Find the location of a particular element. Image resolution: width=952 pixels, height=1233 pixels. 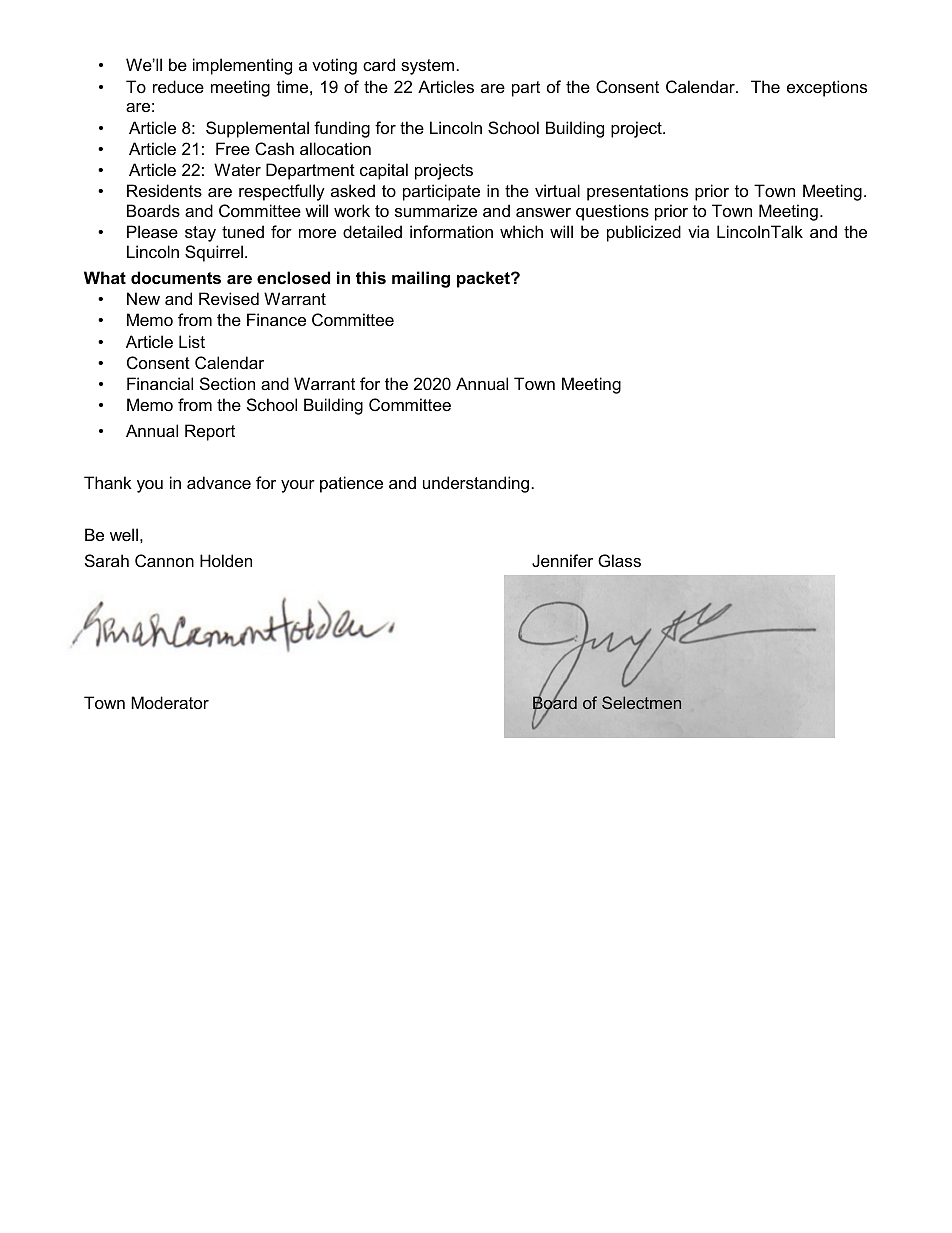

via is located at coordinates (698, 231).
